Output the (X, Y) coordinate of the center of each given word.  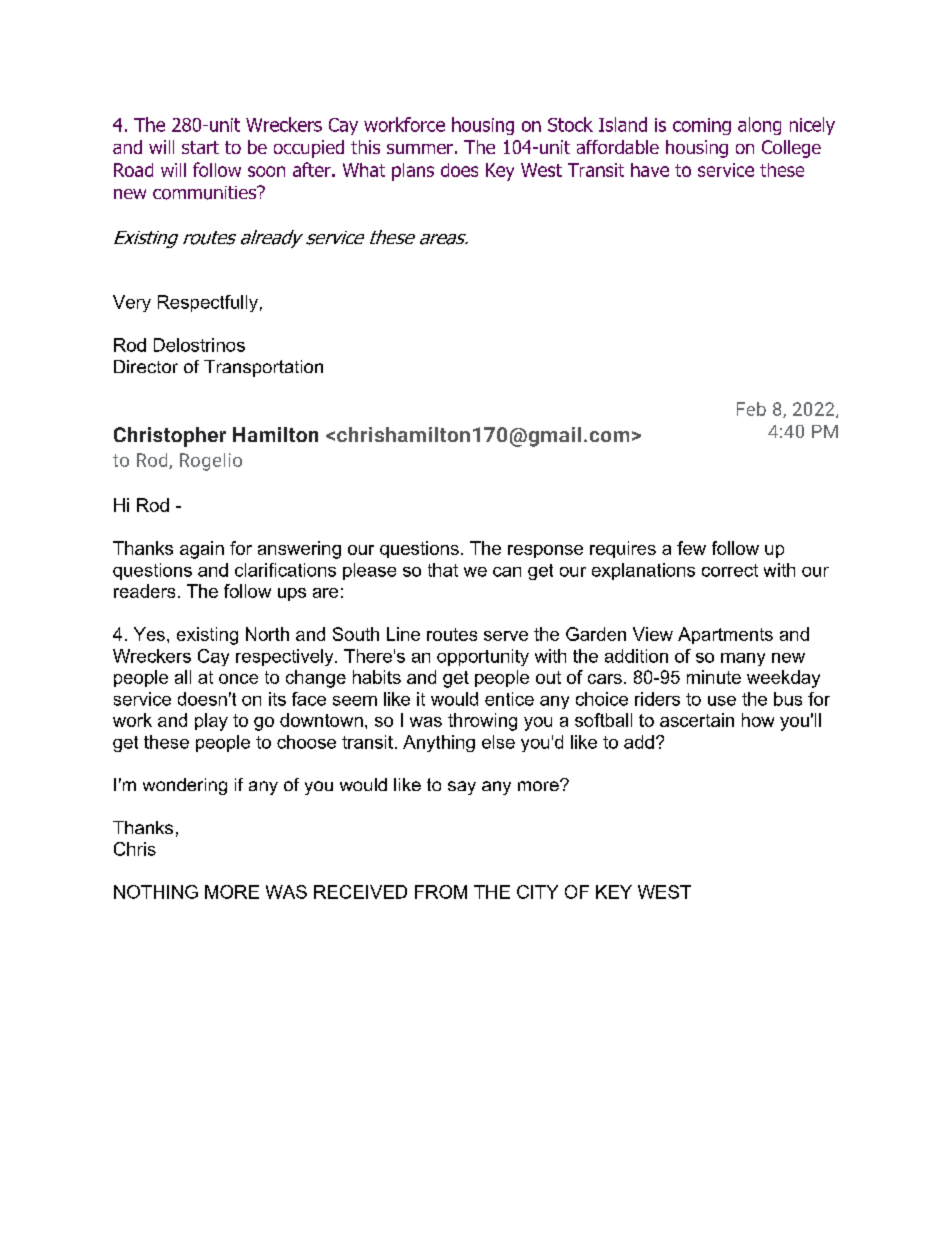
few (691, 548)
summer (420, 149)
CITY (537, 892)
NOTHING (156, 892)
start (200, 147)
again (202, 550)
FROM (441, 892)
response (545, 551)
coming (702, 126)
